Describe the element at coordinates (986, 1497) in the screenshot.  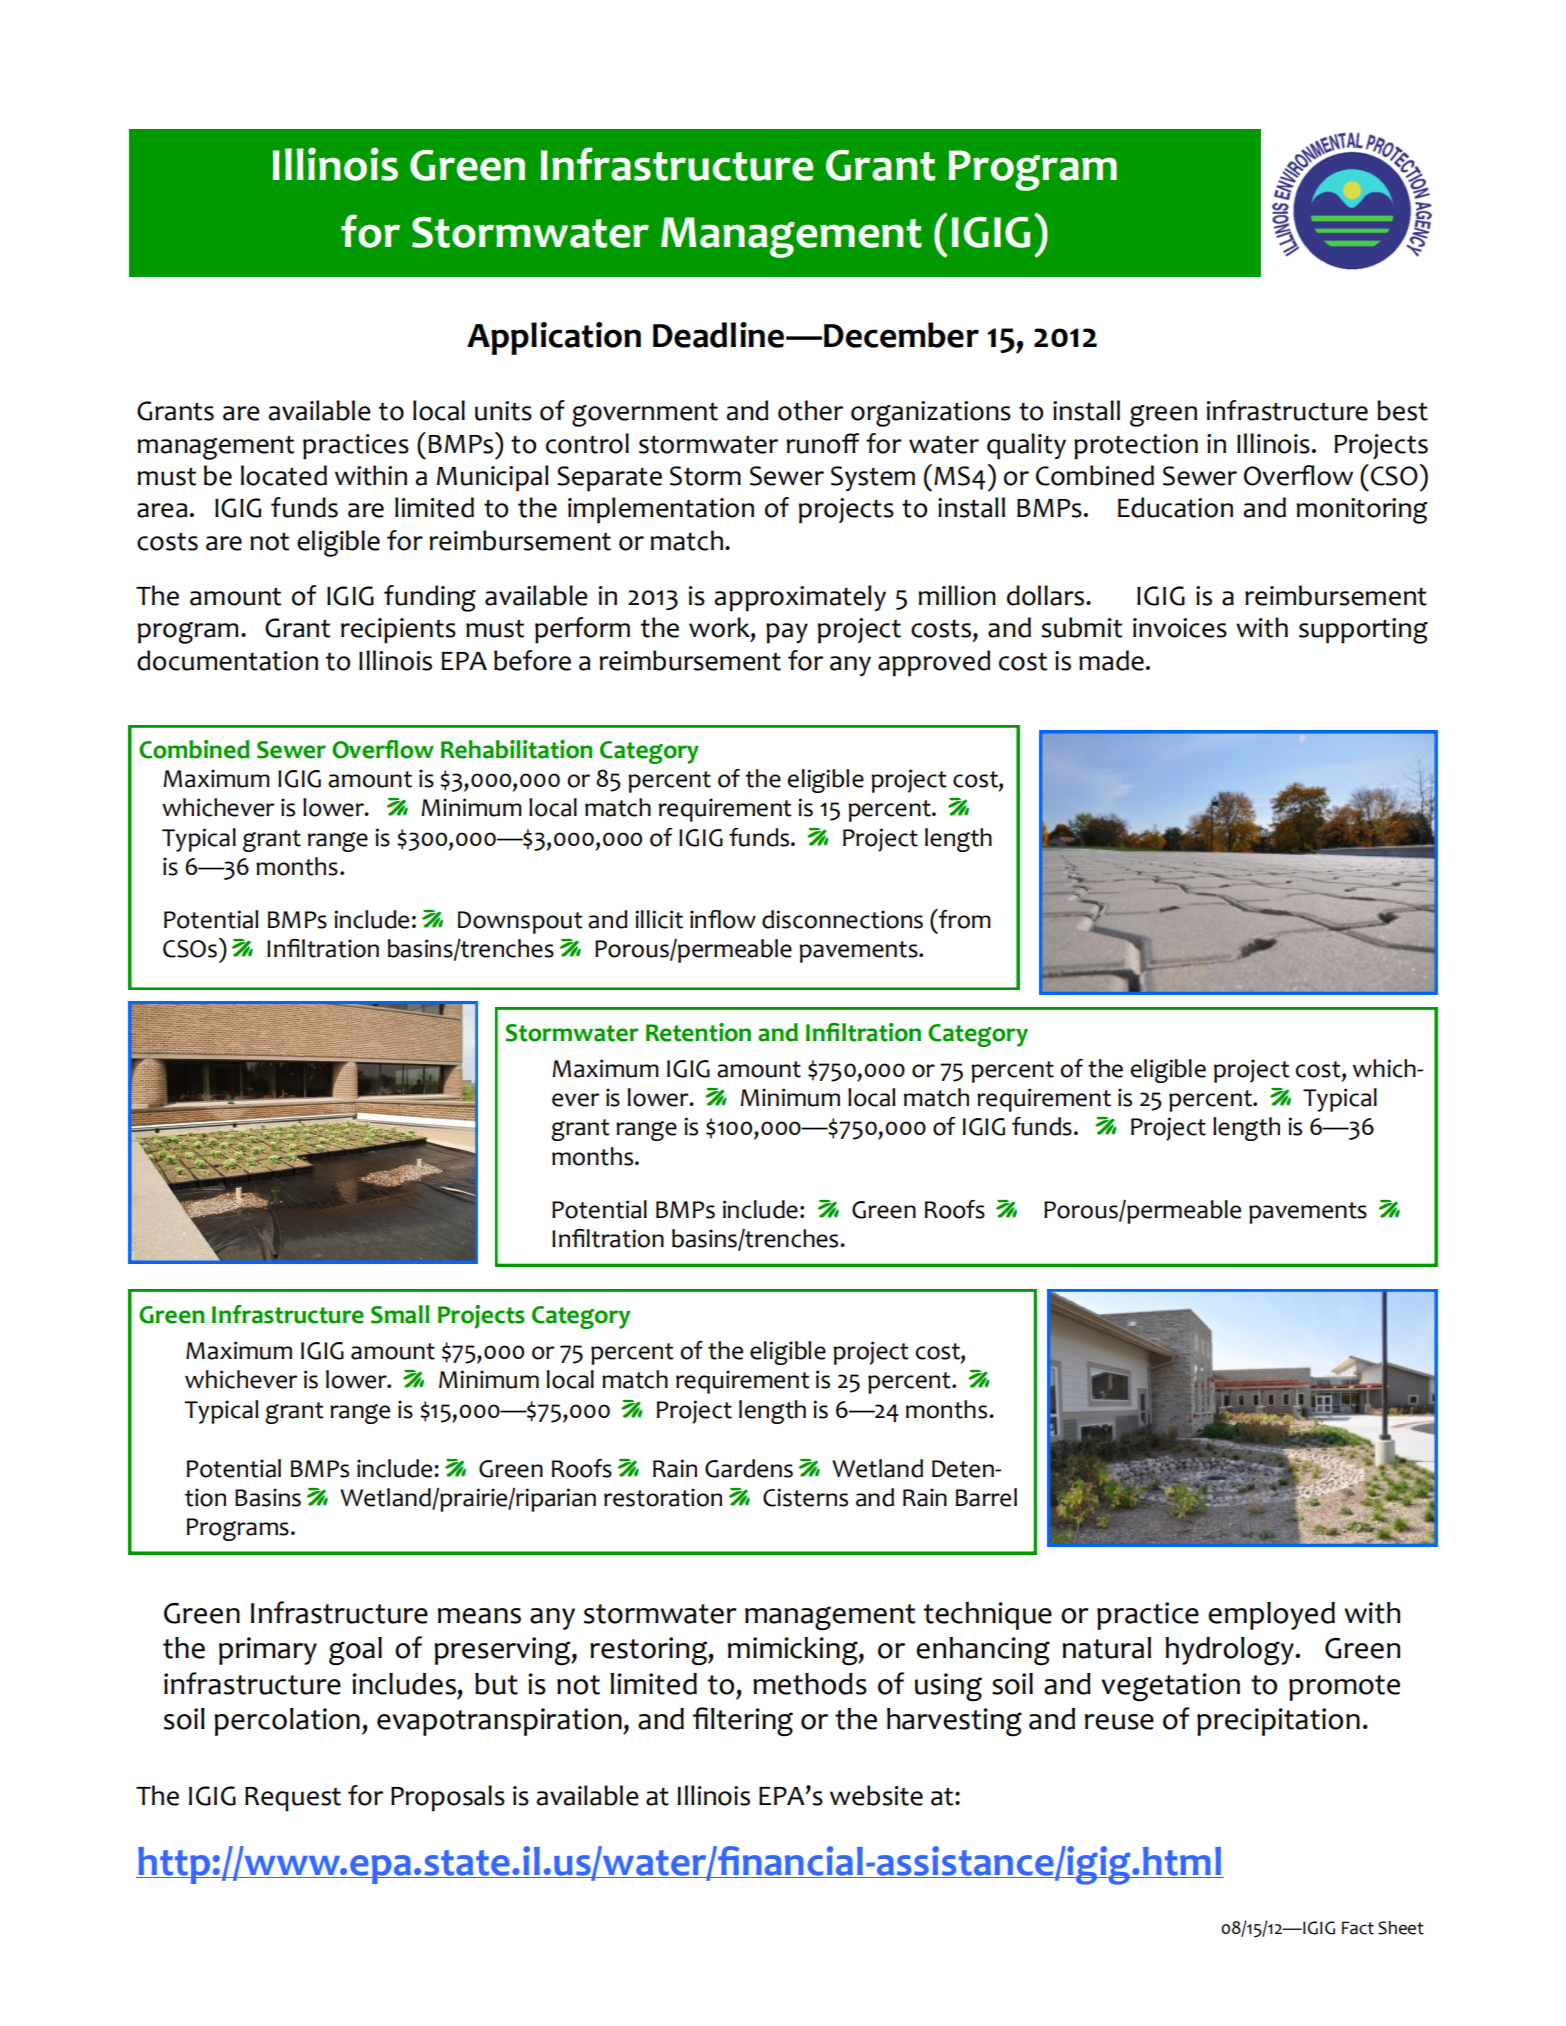
I see `Barrel` at that location.
